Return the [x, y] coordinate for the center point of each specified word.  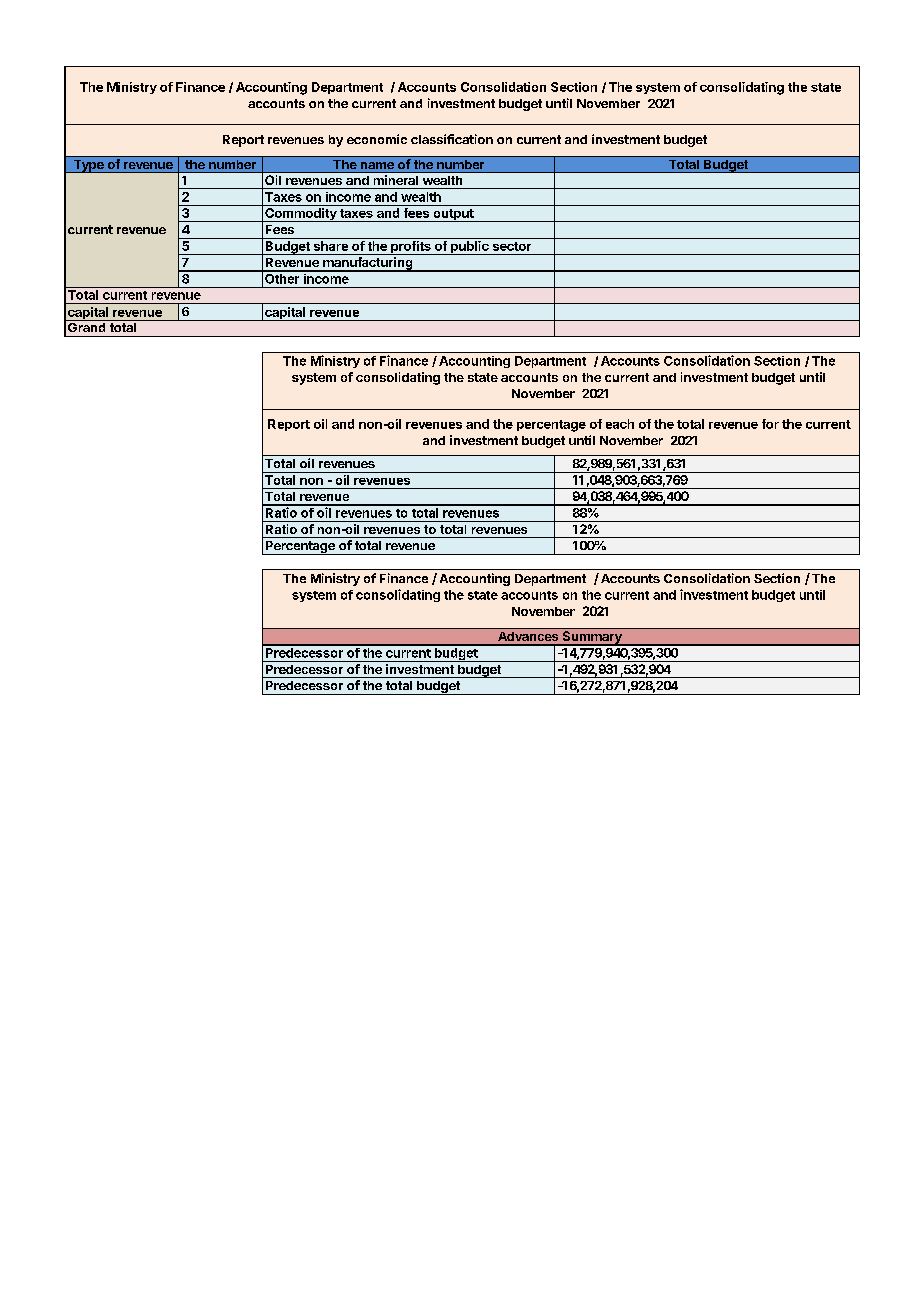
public [470, 248]
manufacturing [368, 264]
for [770, 424]
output [453, 215]
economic [377, 139]
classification [452, 139]
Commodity [301, 215]
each [620, 424]
